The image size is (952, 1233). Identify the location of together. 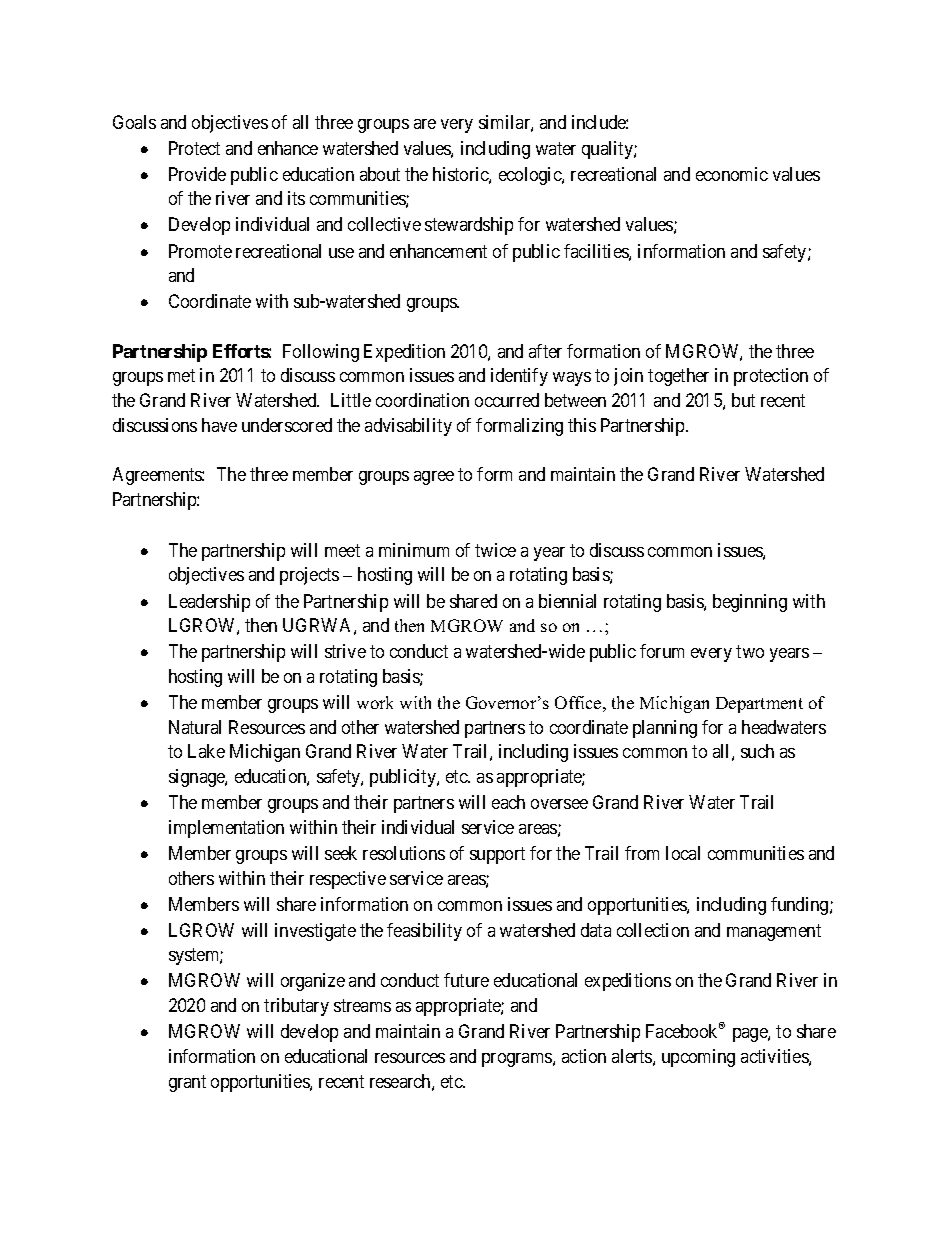
(678, 377).
